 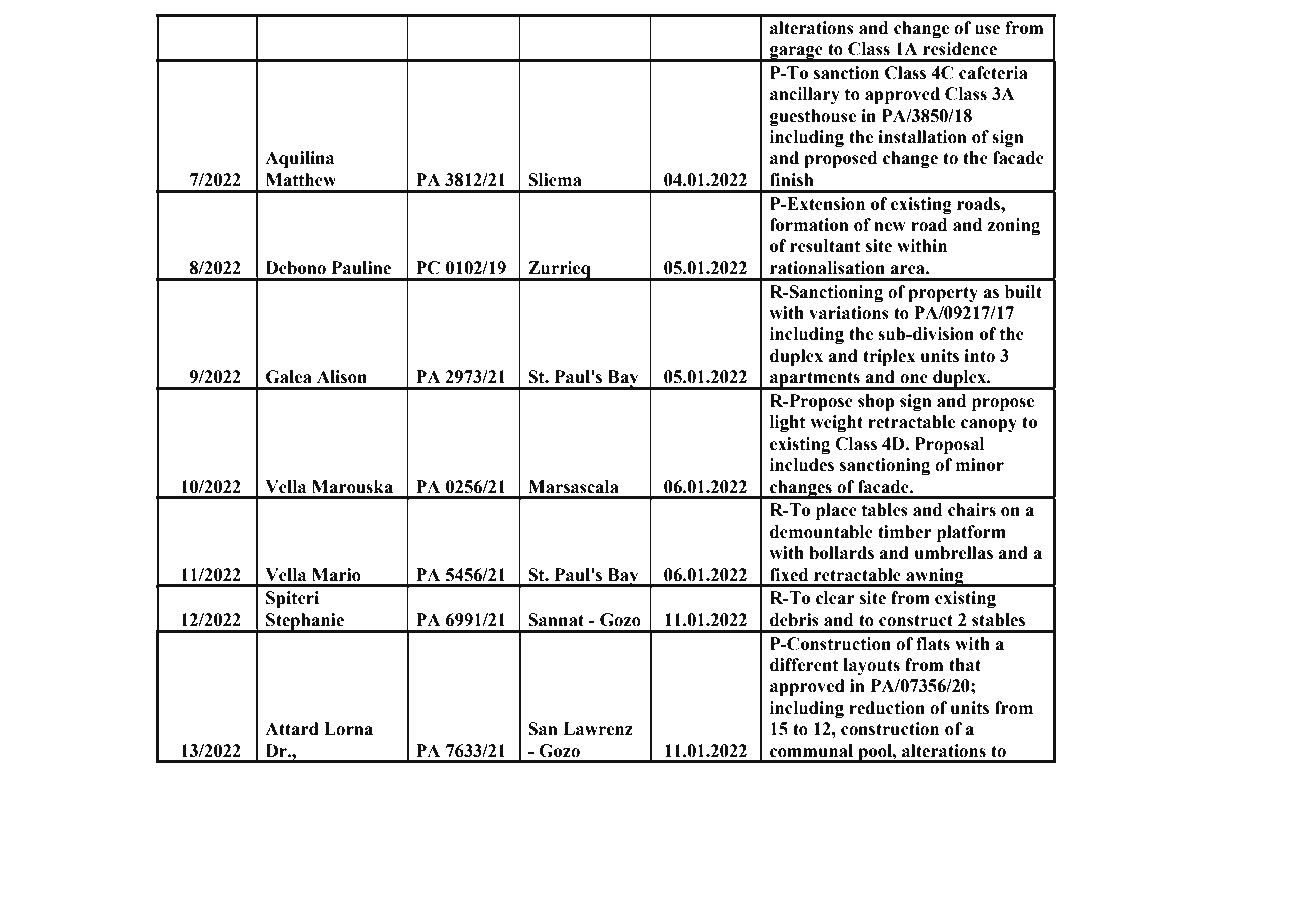 I want to click on Alison, so click(x=342, y=377).
